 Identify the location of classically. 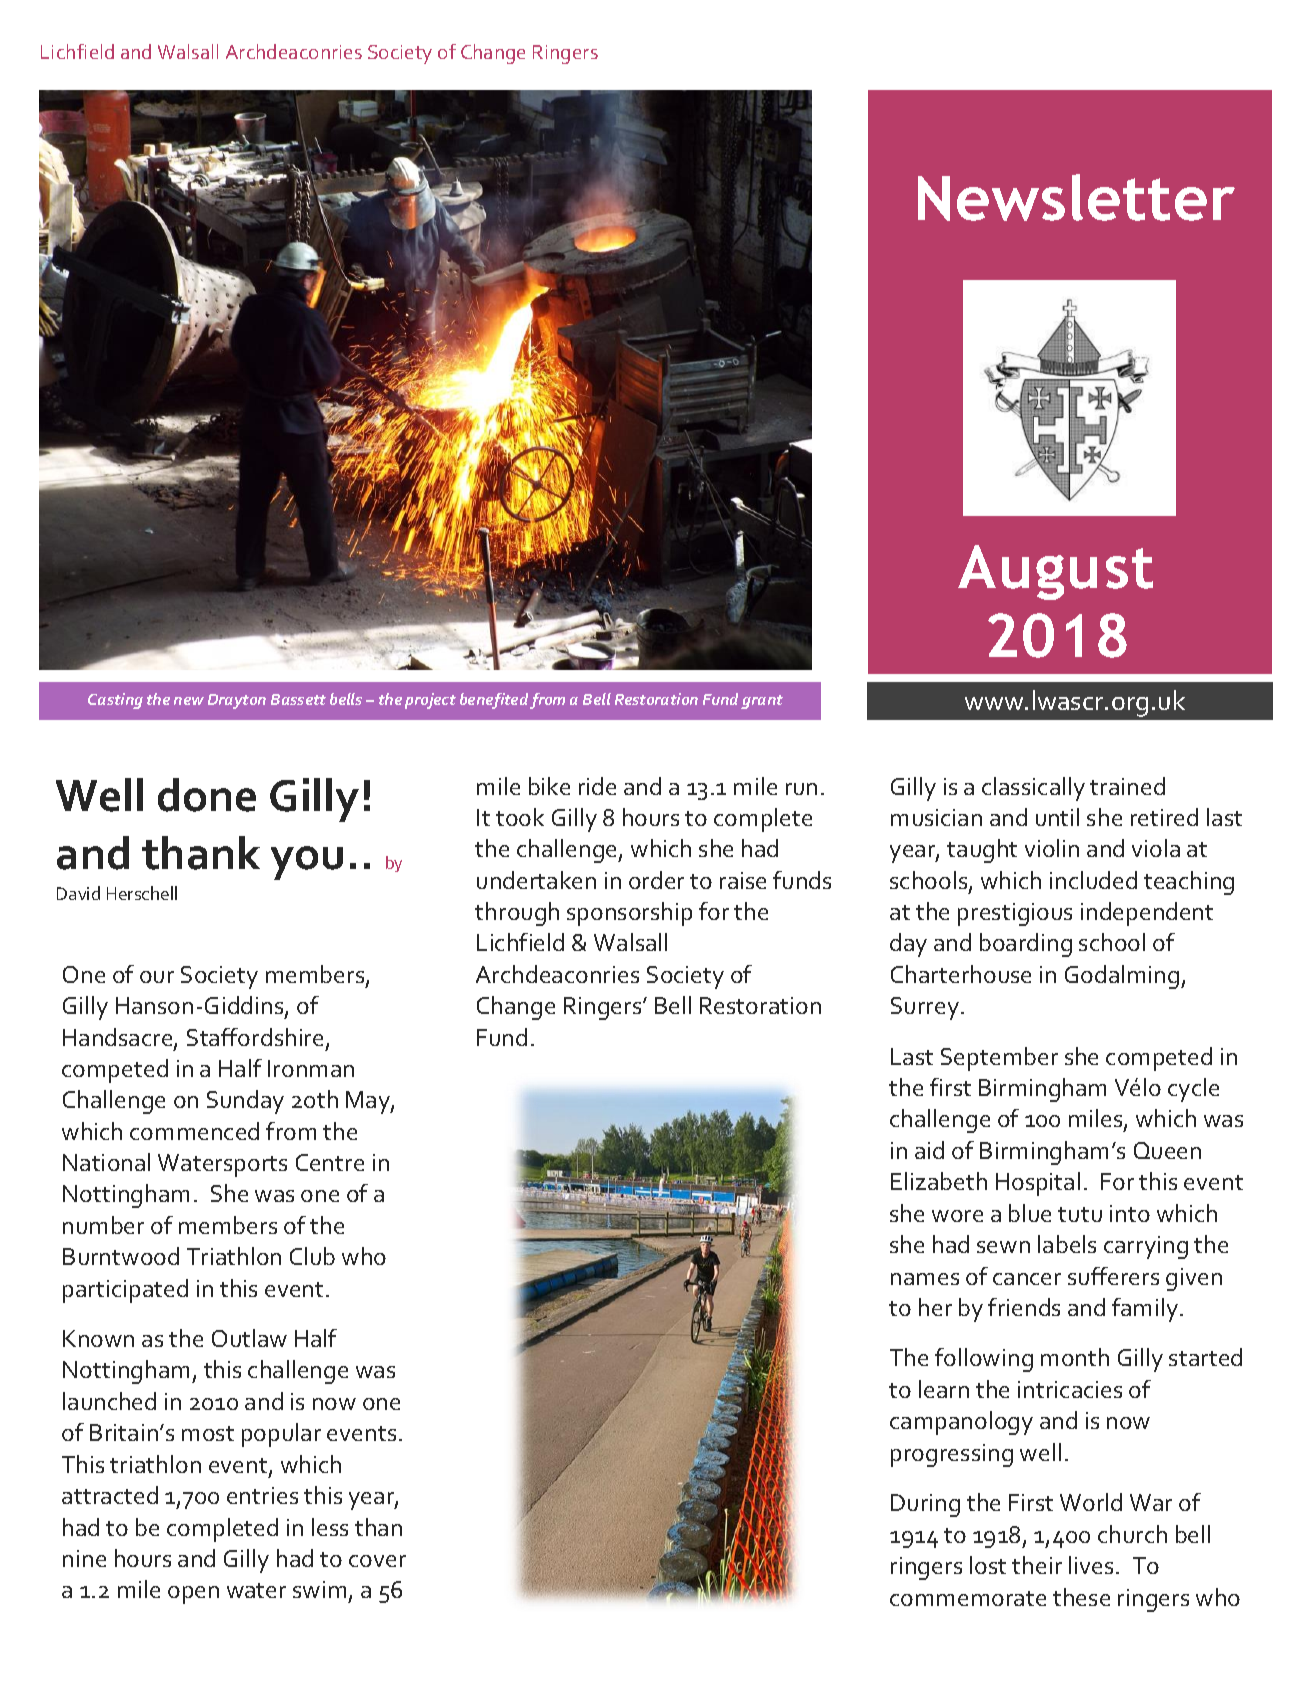
(1033, 789).
